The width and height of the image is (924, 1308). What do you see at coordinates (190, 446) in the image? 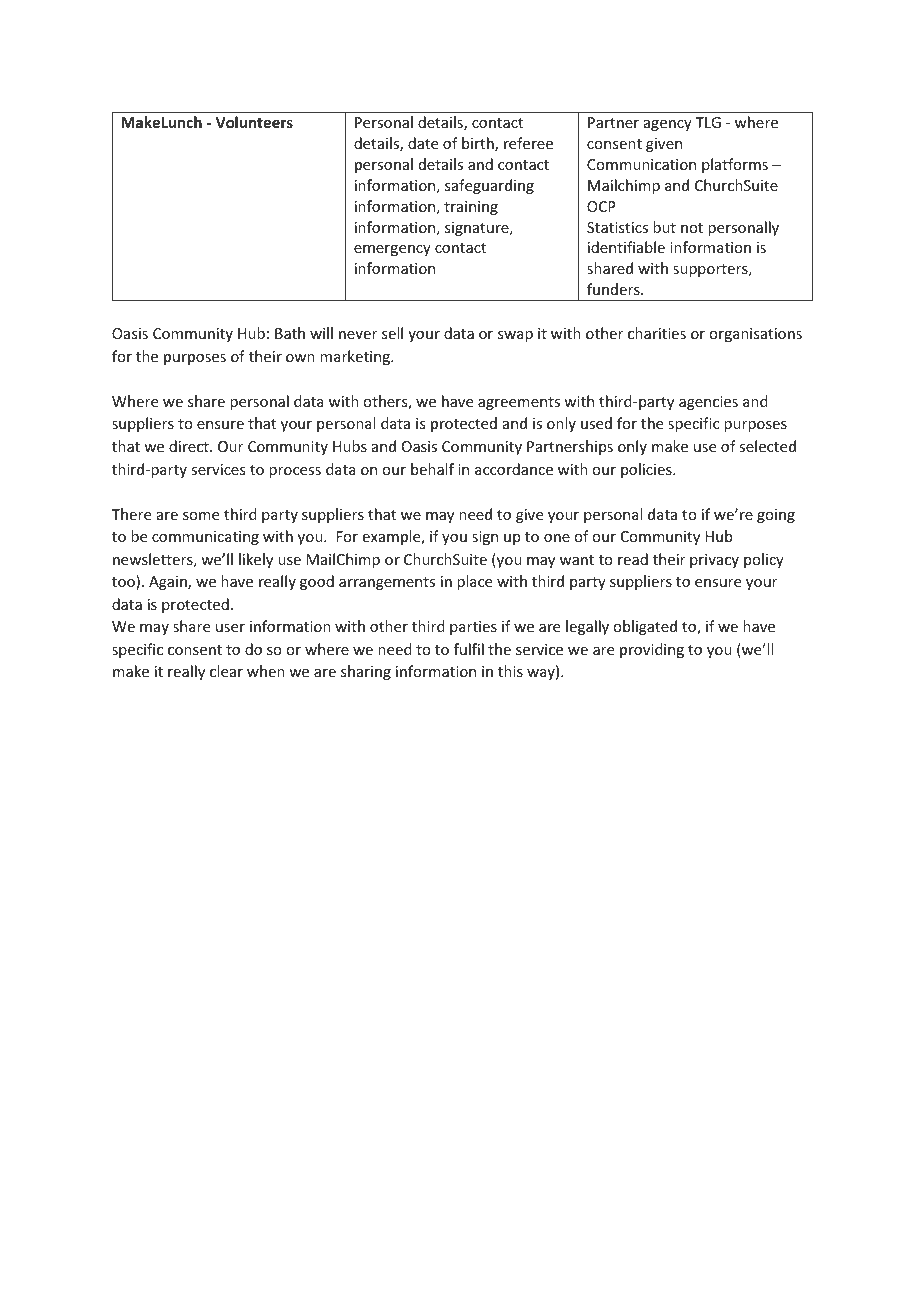
I see `direct` at bounding box center [190, 446].
